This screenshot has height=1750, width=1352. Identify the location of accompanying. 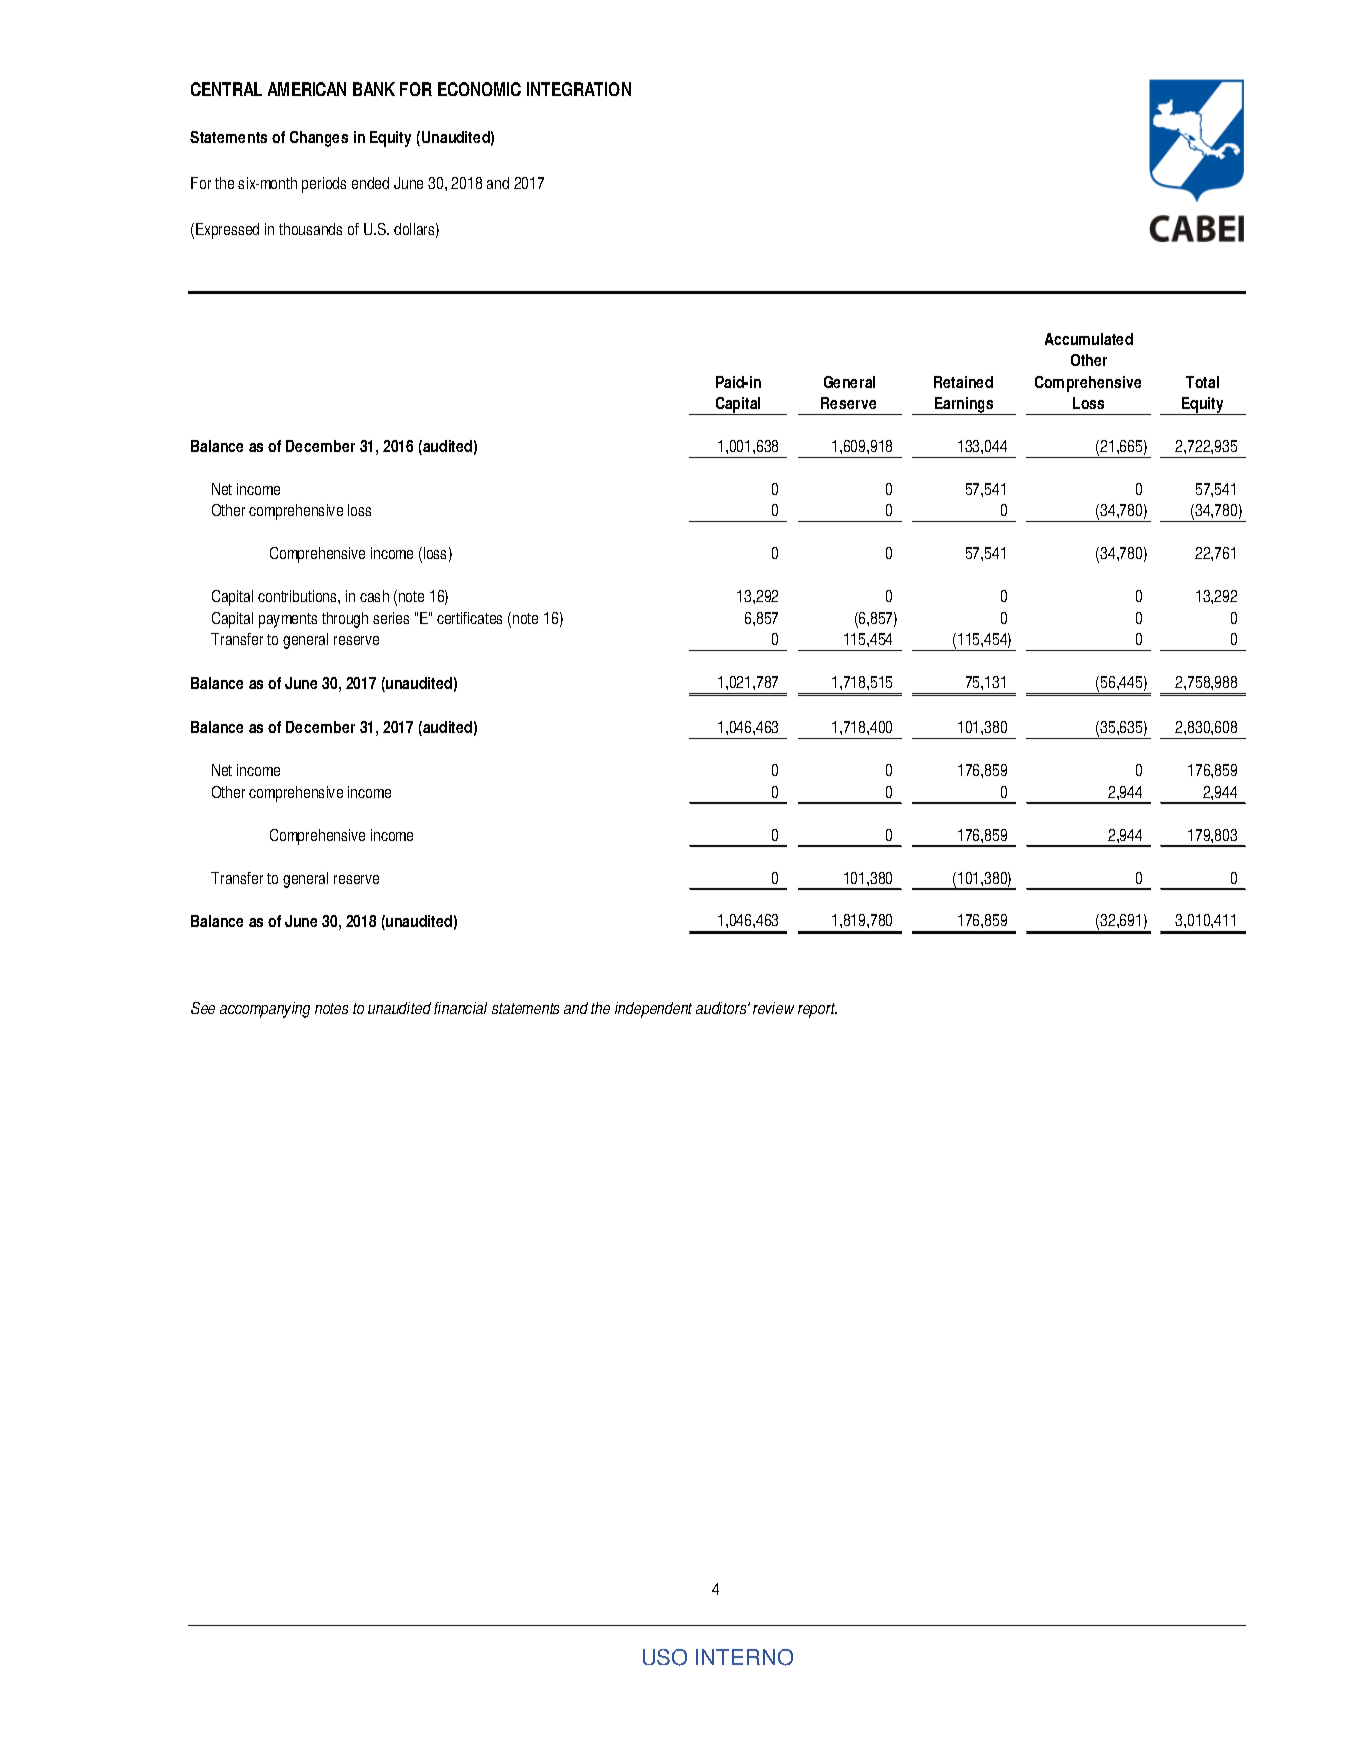
(265, 1010).
